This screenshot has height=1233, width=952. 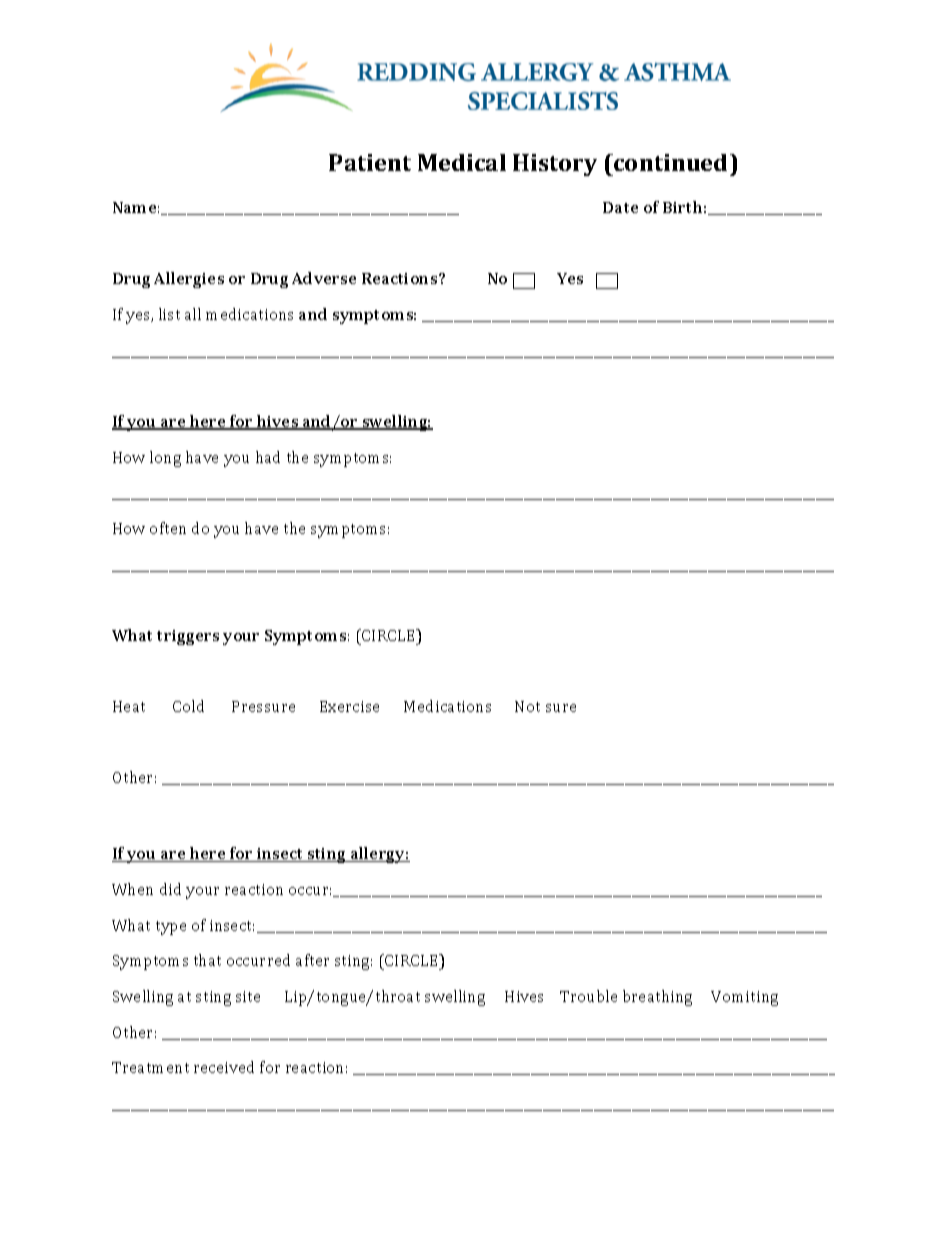 What do you see at coordinates (462, 162) in the screenshot?
I see `Medical` at bounding box center [462, 162].
